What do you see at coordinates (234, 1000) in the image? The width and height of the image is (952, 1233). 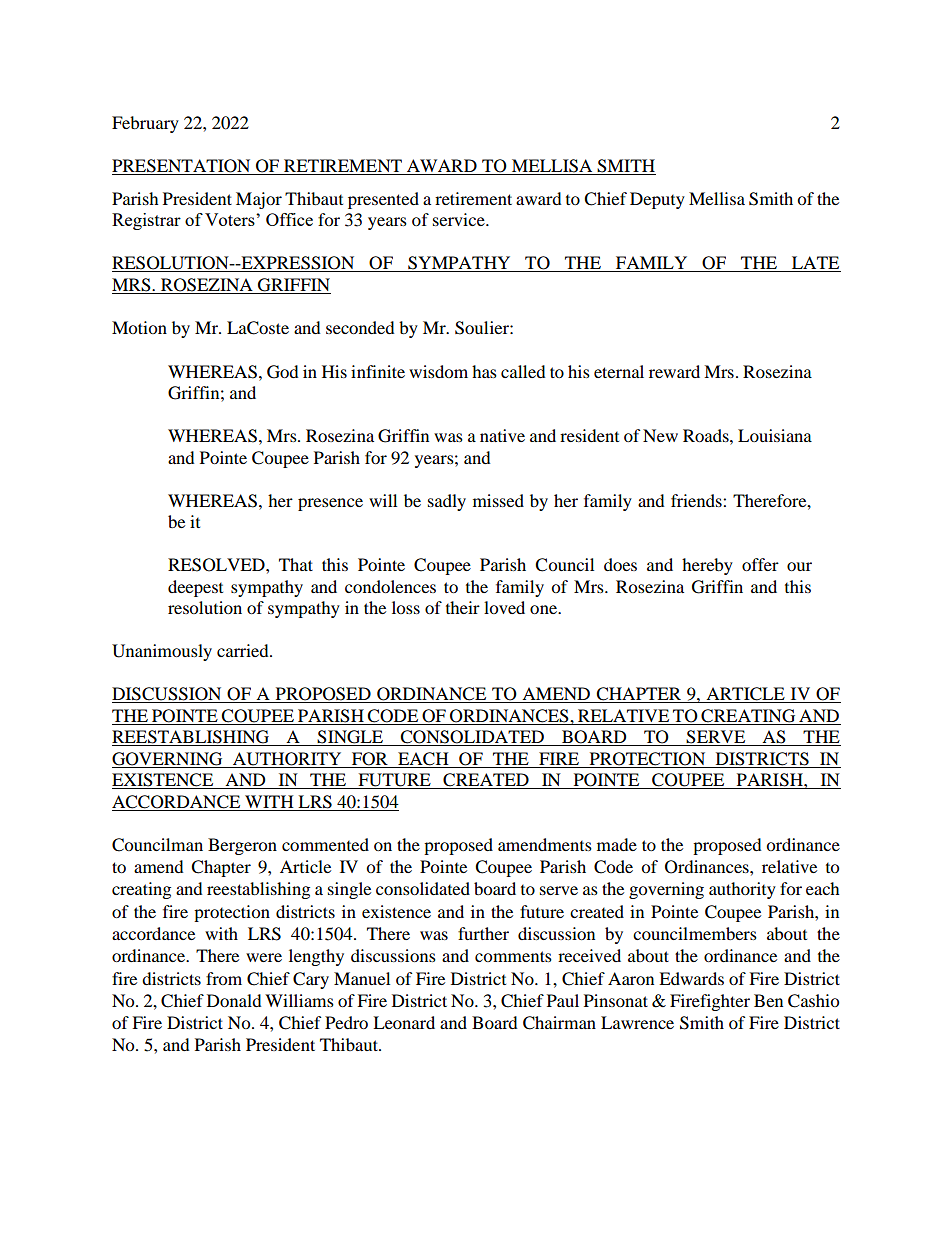 I see `Donald` at bounding box center [234, 1000].
